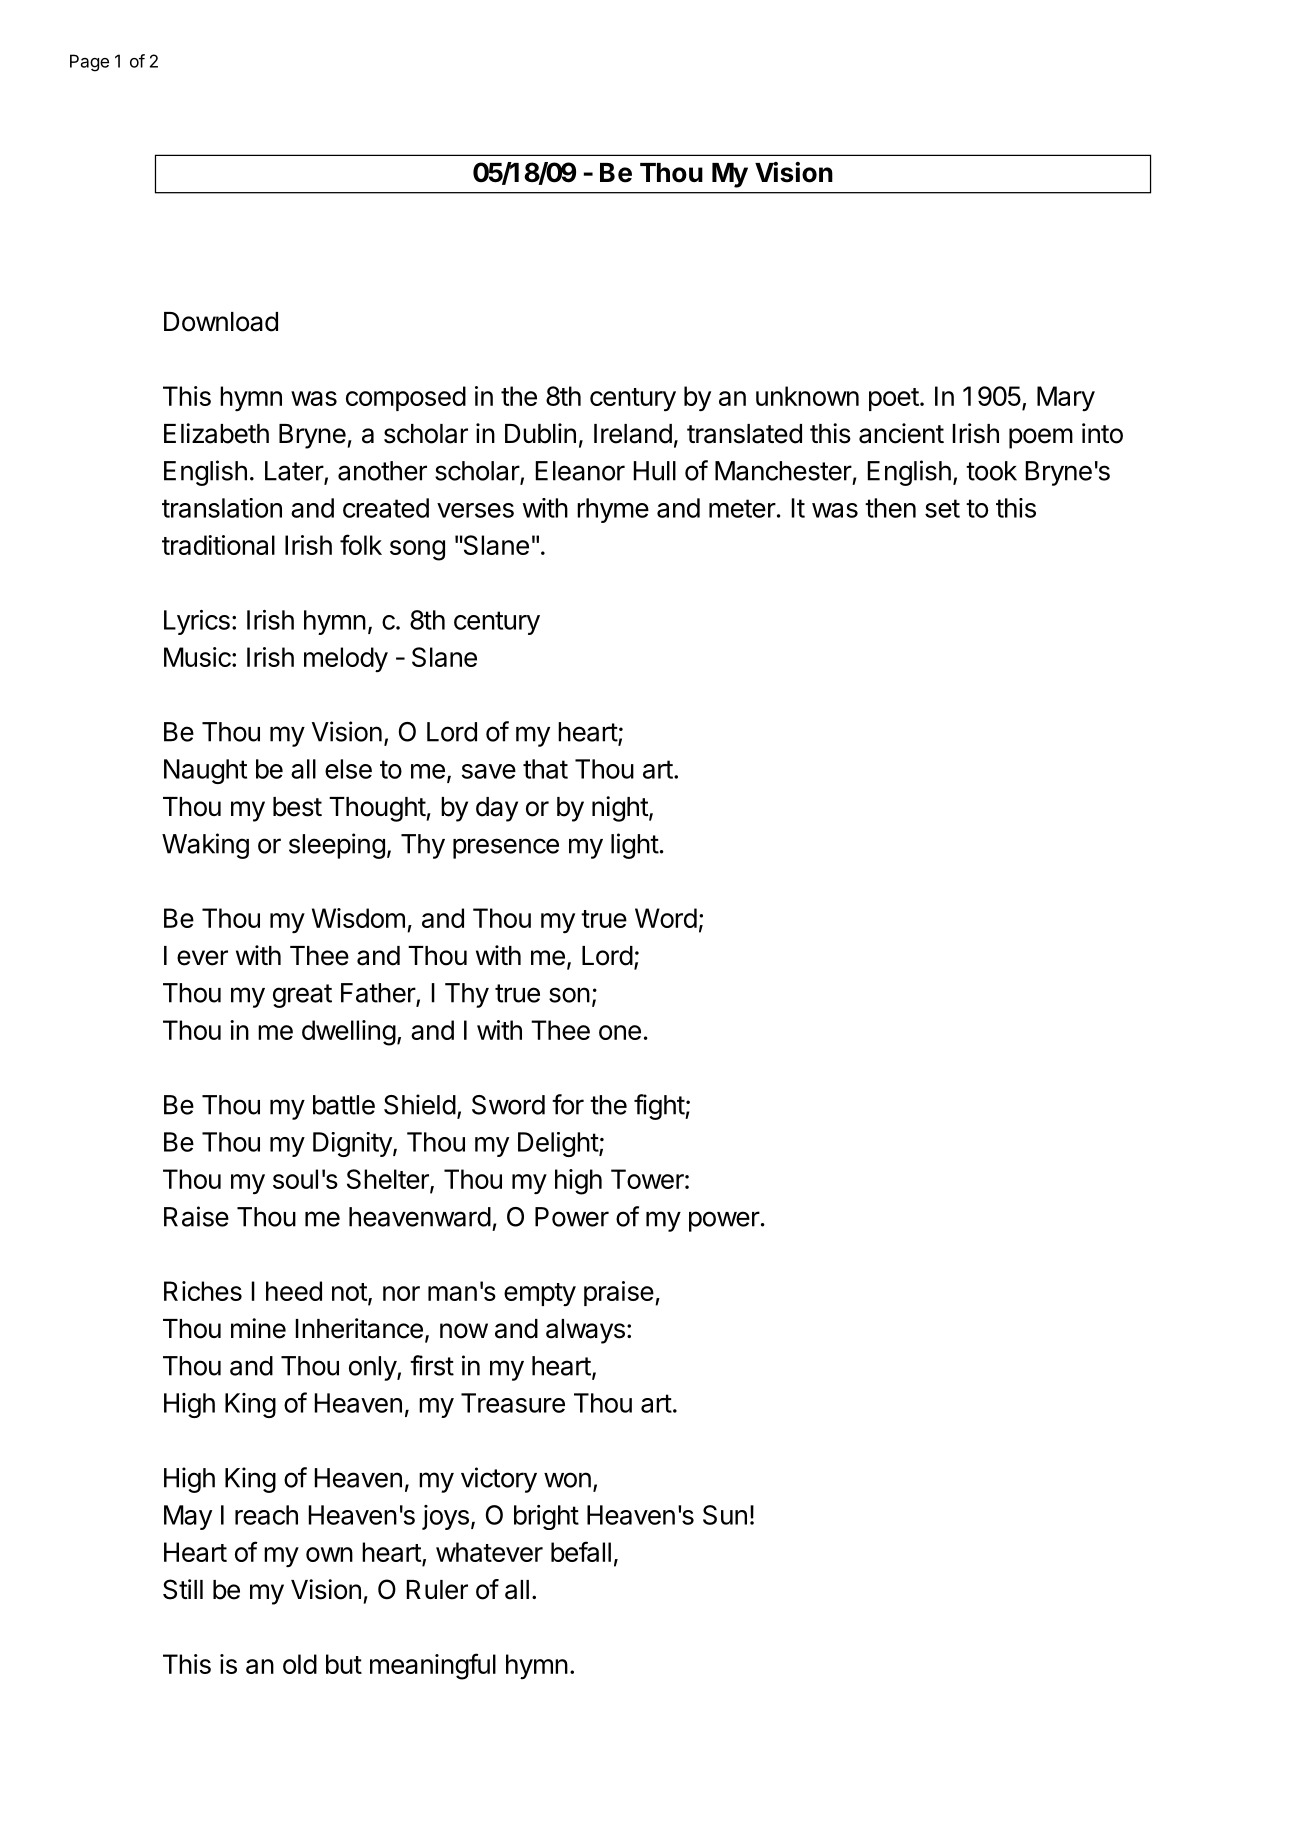 This screenshot has height=1846, width=1306. I want to click on night, so click(620, 809).
